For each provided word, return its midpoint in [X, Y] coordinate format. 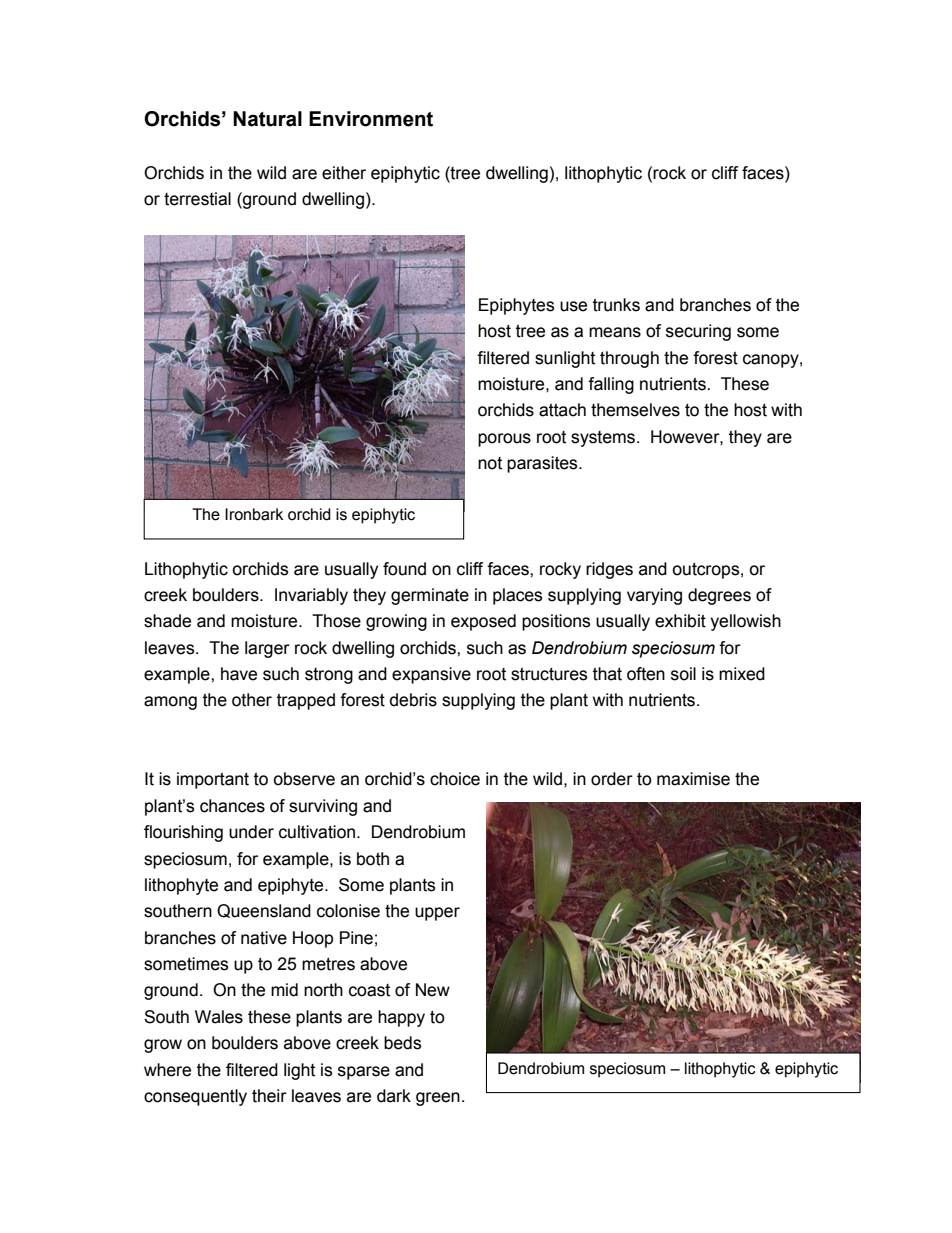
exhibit [680, 621]
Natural [267, 119]
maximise [693, 779]
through [629, 359]
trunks [616, 305]
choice [455, 779]
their [269, 1096]
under [251, 832]
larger [267, 649]
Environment [371, 119]
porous [504, 440]
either [344, 173]
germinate [430, 596]
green [438, 1099]
